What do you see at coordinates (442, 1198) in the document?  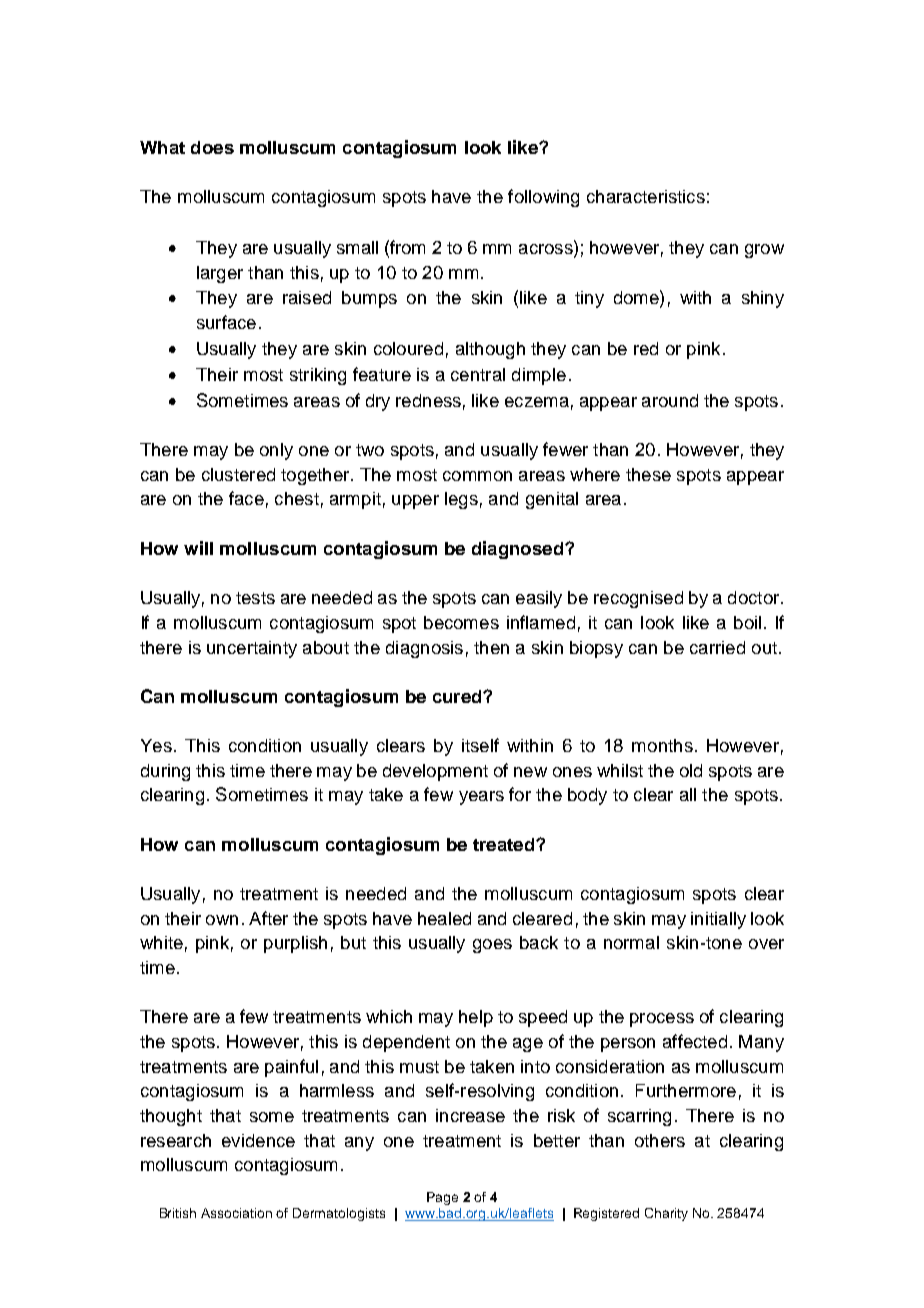 I see `Page` at bounding box center [442, 1198].
